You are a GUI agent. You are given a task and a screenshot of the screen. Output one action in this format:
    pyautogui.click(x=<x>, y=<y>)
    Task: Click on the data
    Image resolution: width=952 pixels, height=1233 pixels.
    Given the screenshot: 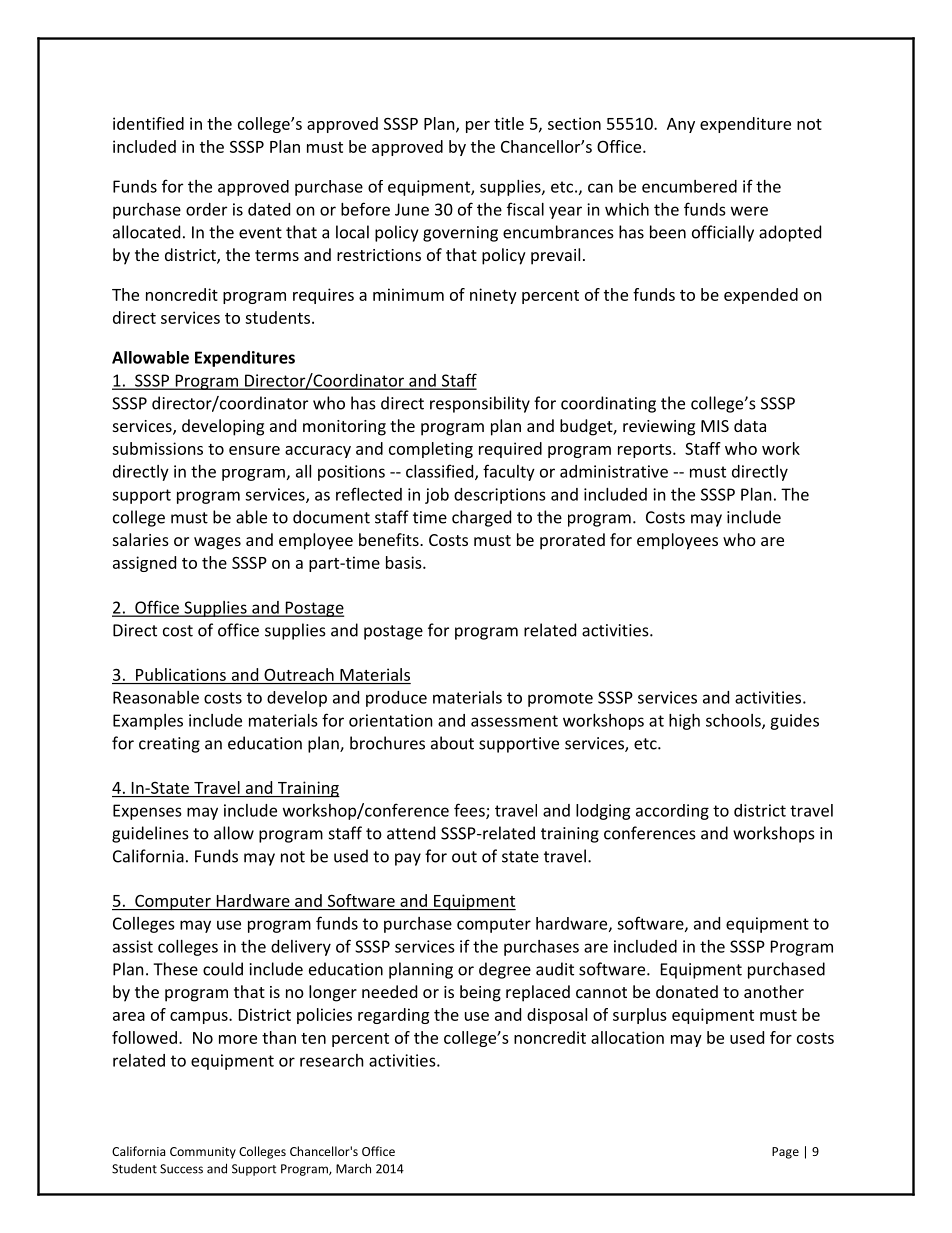 What is the action you would take?
    pyautogui.click(x=750, y=425)
